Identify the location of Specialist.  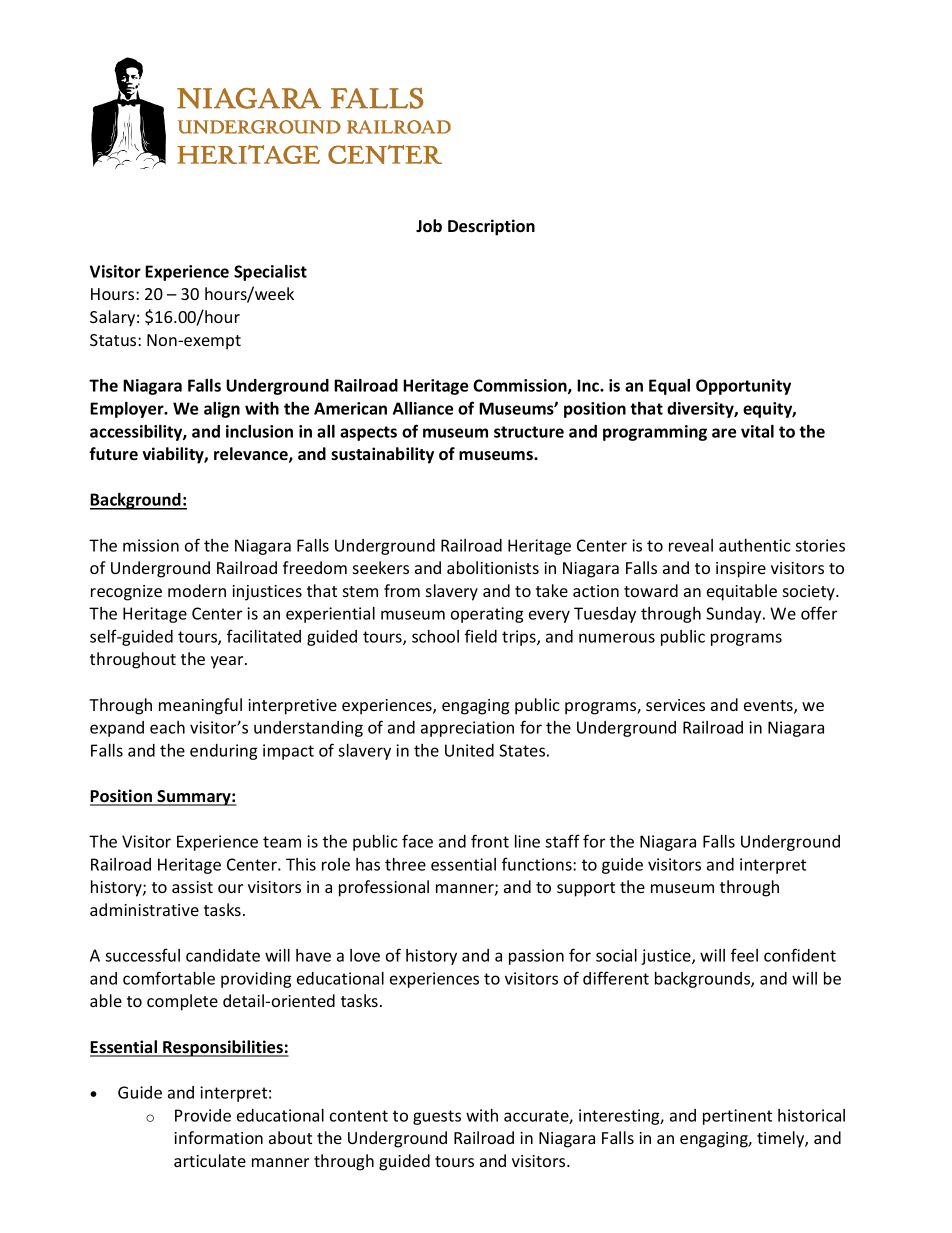
(270, 273).
